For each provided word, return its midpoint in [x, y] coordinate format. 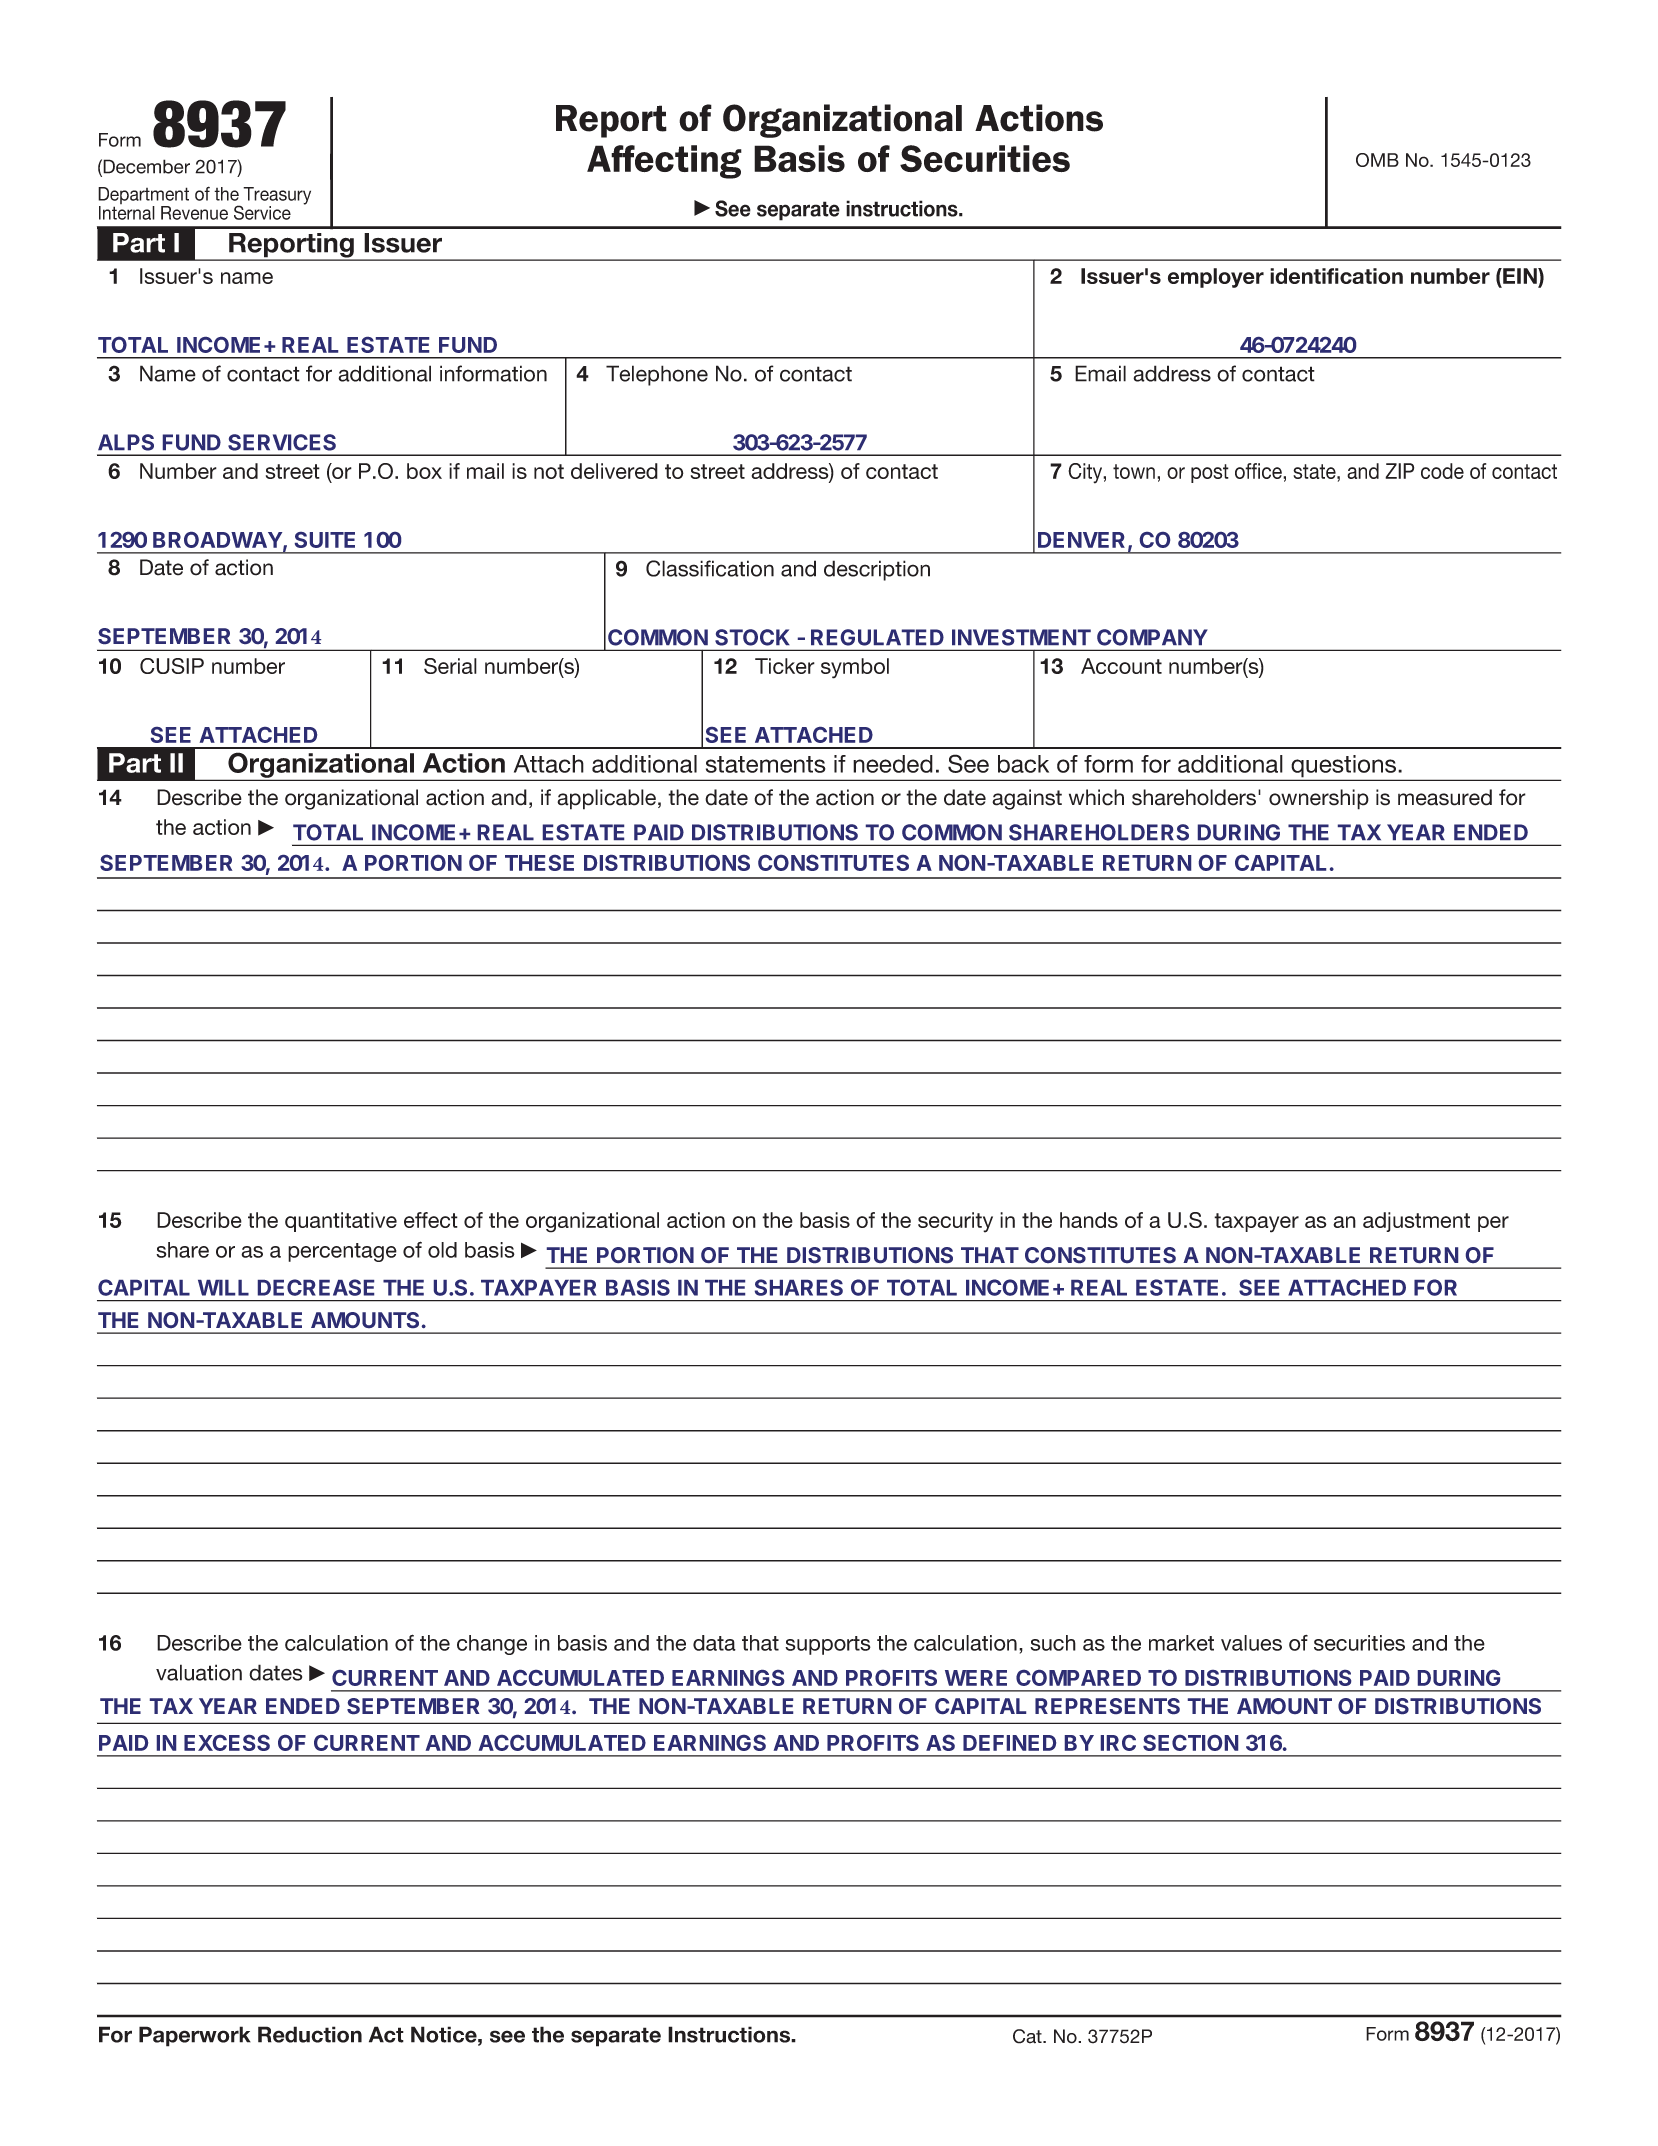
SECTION [1190, 1743]
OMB [1377, 160]
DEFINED [1009, 1743]
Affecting [664, 162]
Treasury [277, 197]
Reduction [310, 2034]
